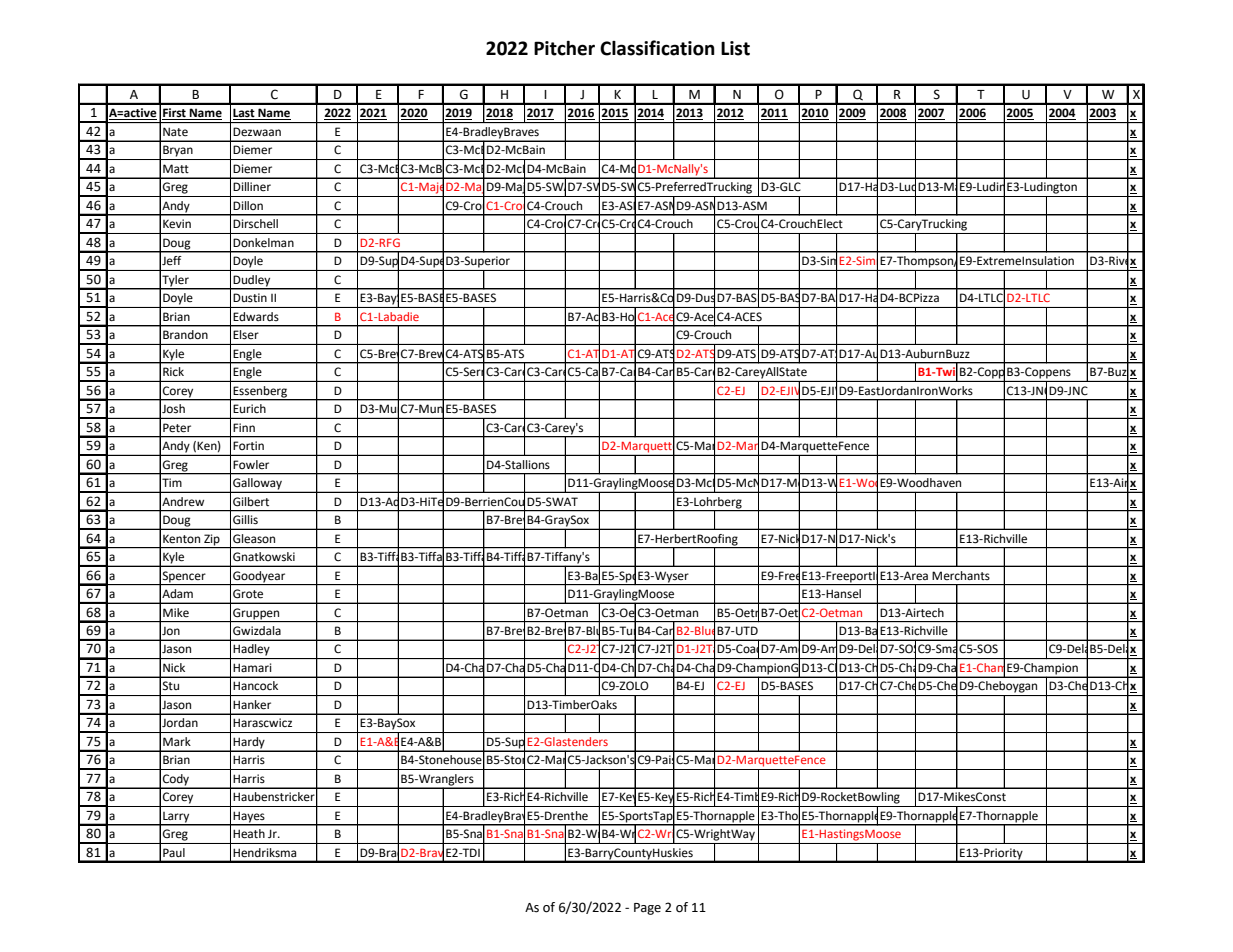 Image resolution: width=1233 pixels, height=952 pixels. What do you see at coordinates (735, 48) in the page?
I see `List` at bounding box center [735, 48].
